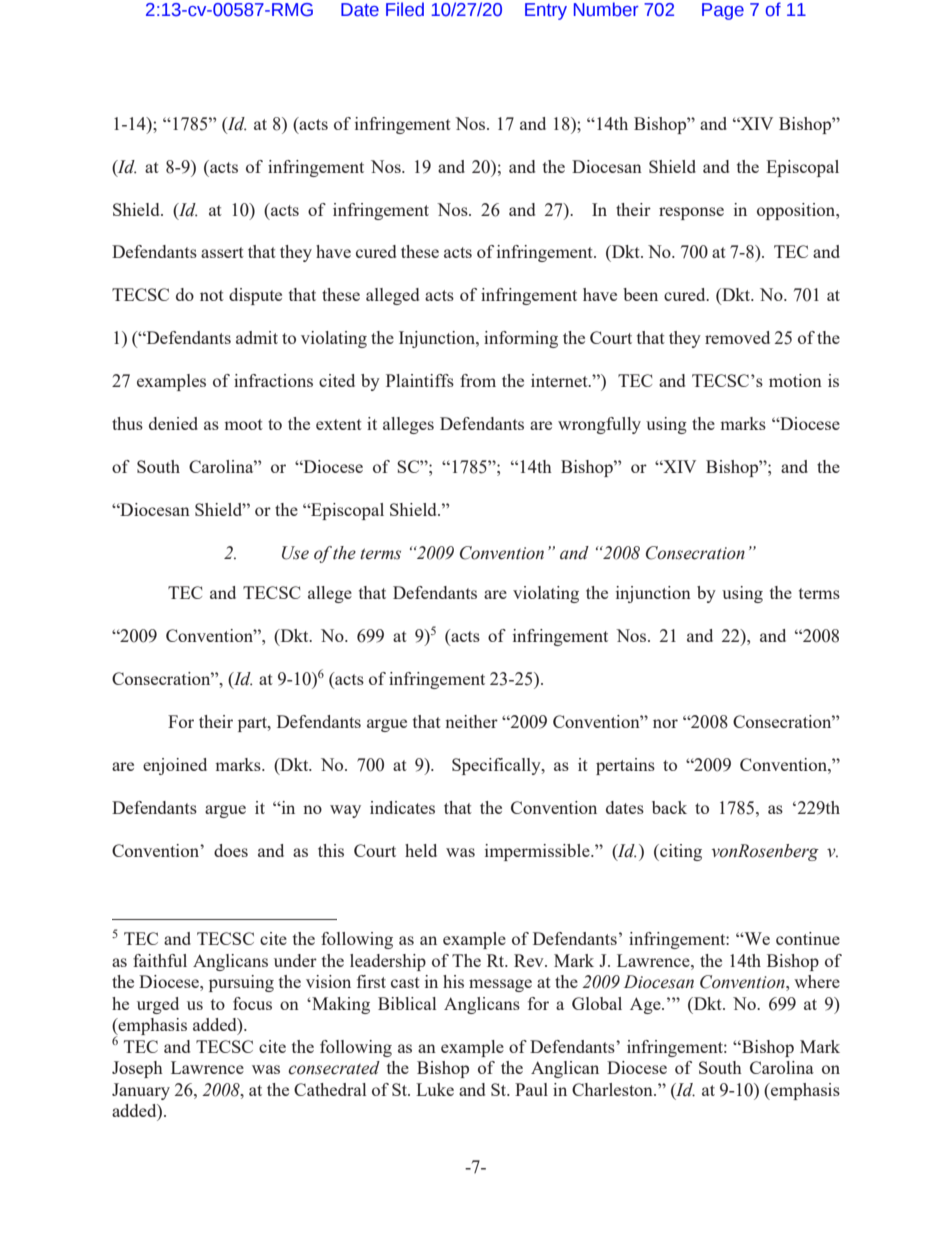  I want to click on Use, so click(295, 553).
